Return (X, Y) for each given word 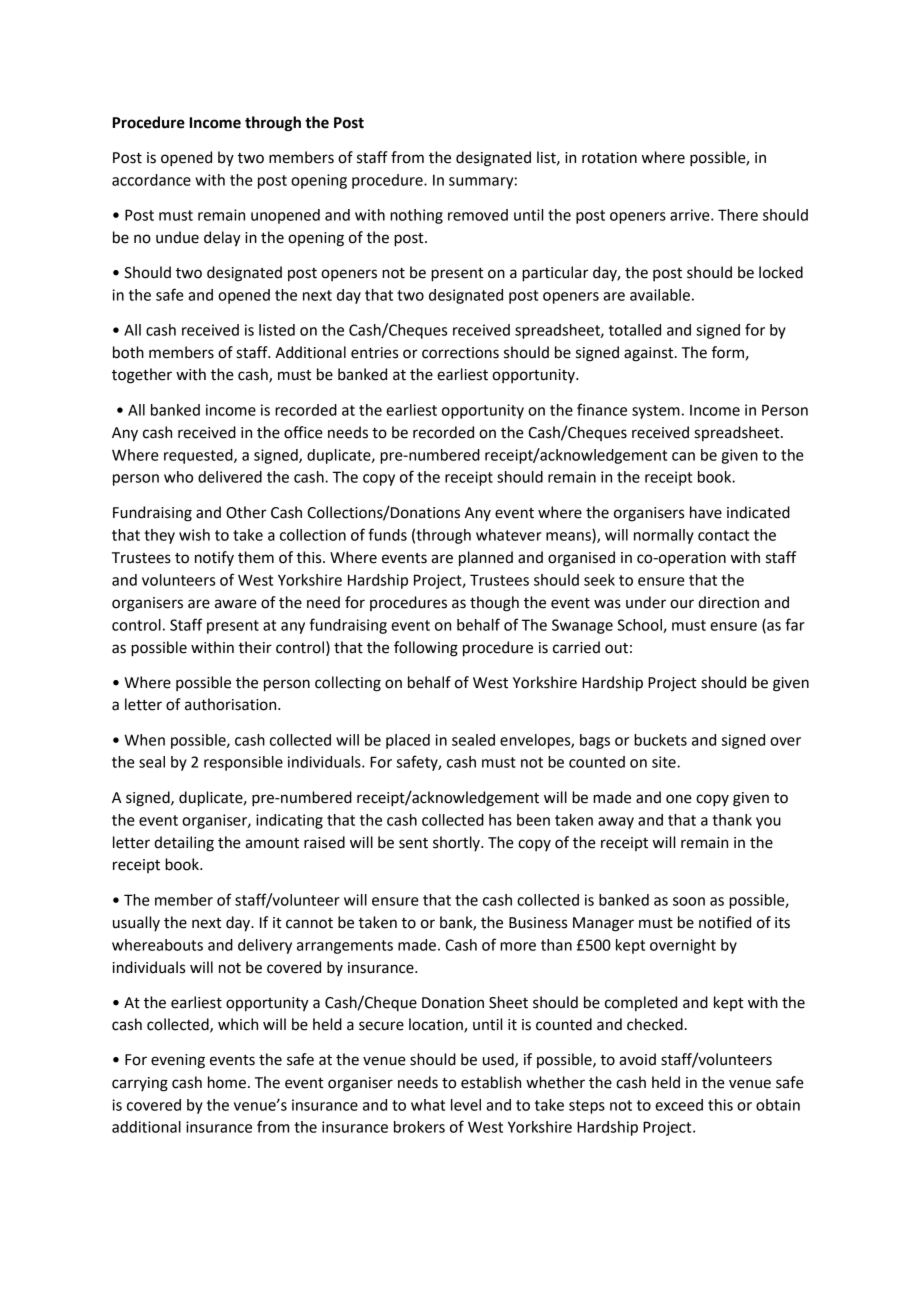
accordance (151, 180)
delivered (230, 477)
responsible (243, 763)
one (679, 799)
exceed (679, 1105)
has (500, 820)
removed (478, 215)
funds (387, 534)
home (227, 1082)
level (466, 1105)
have (706, 512)
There (738, 215)
